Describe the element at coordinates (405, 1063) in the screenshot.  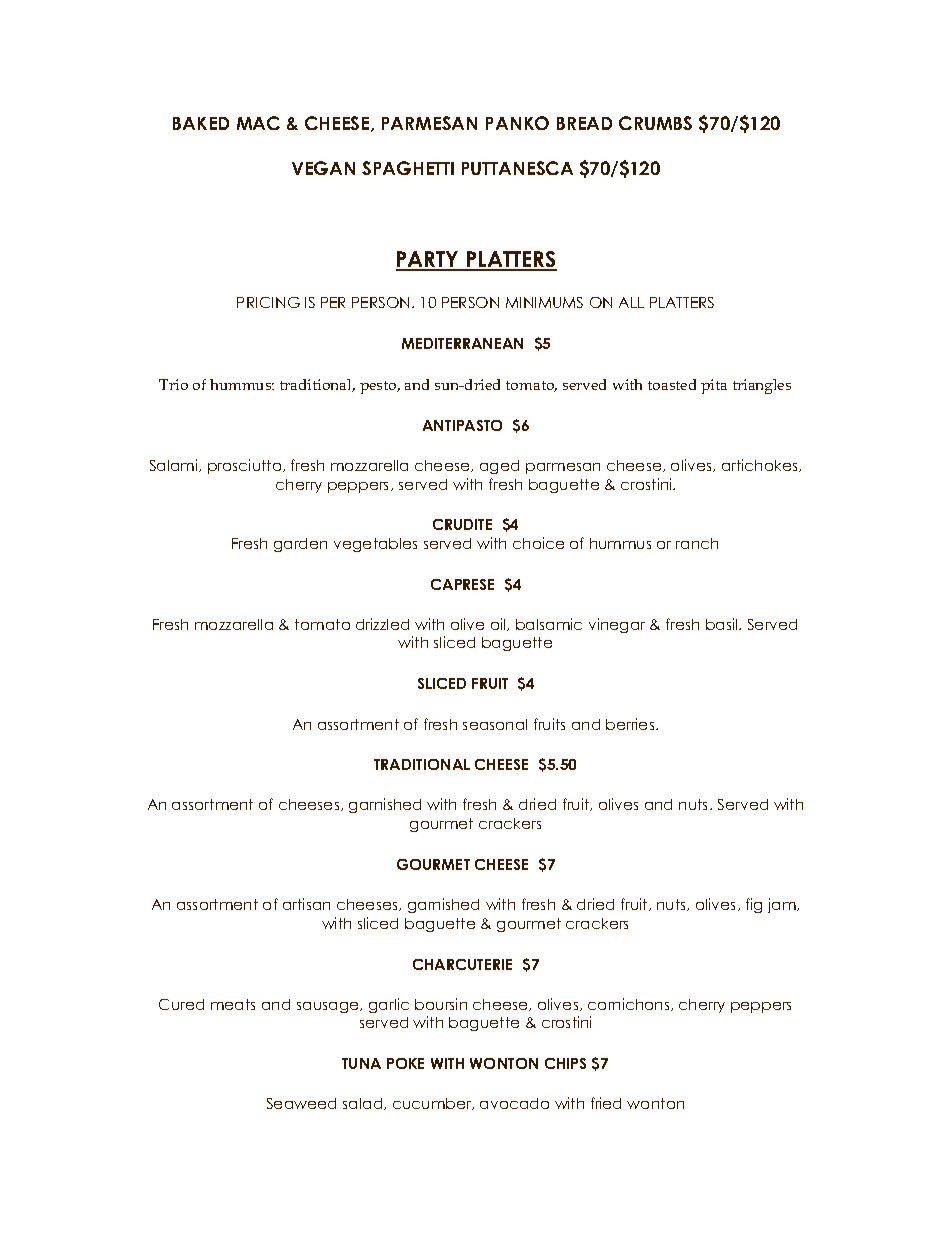
I see `POKE` at that location.
